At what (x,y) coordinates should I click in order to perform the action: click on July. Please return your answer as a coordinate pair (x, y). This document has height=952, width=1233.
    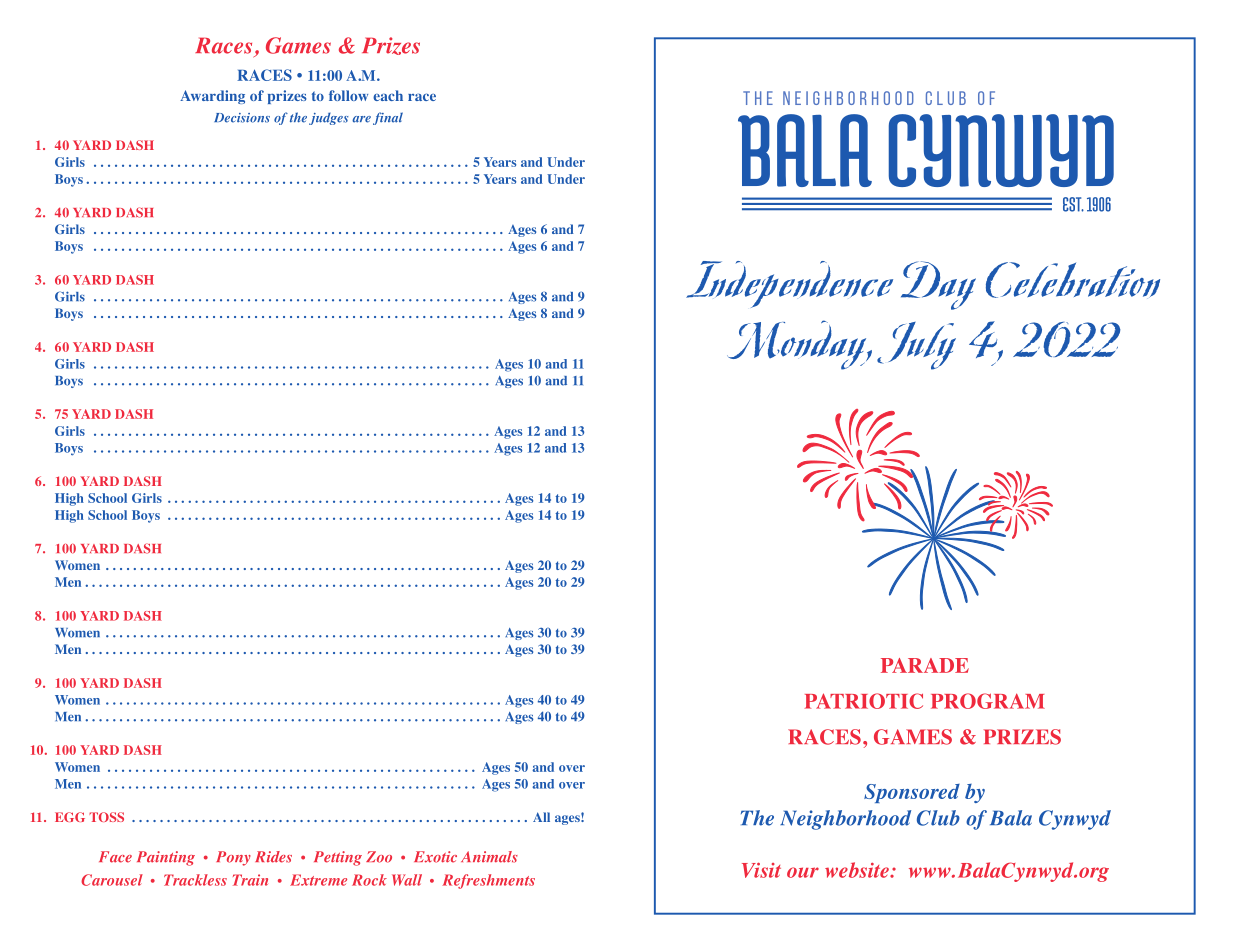
    Looking at the image, I should click on (916, 346).
